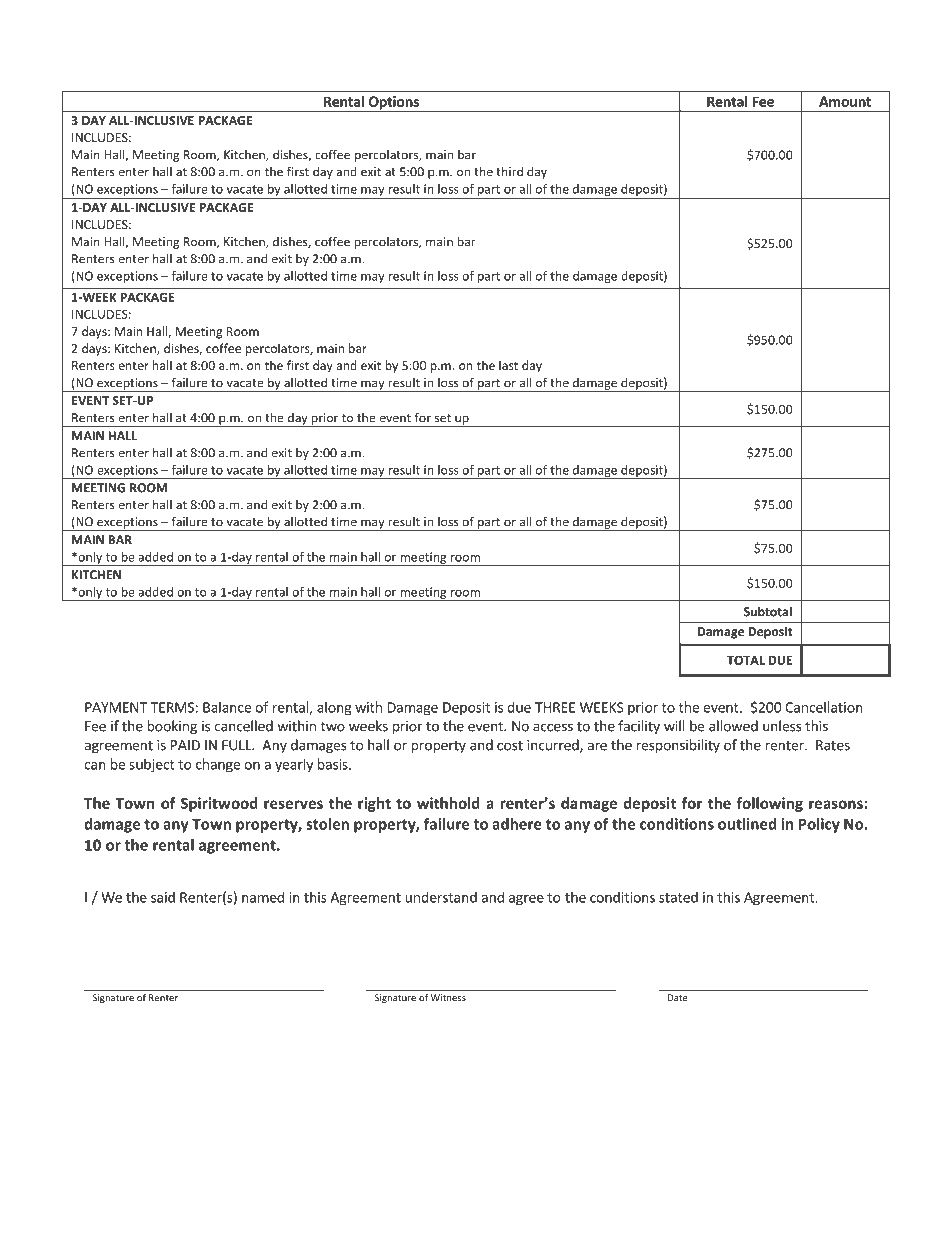 The image size is (952, 1233). What do you see at coordinates (508, 365) in the page?
I see `last` at bounding box center [508, 365].
